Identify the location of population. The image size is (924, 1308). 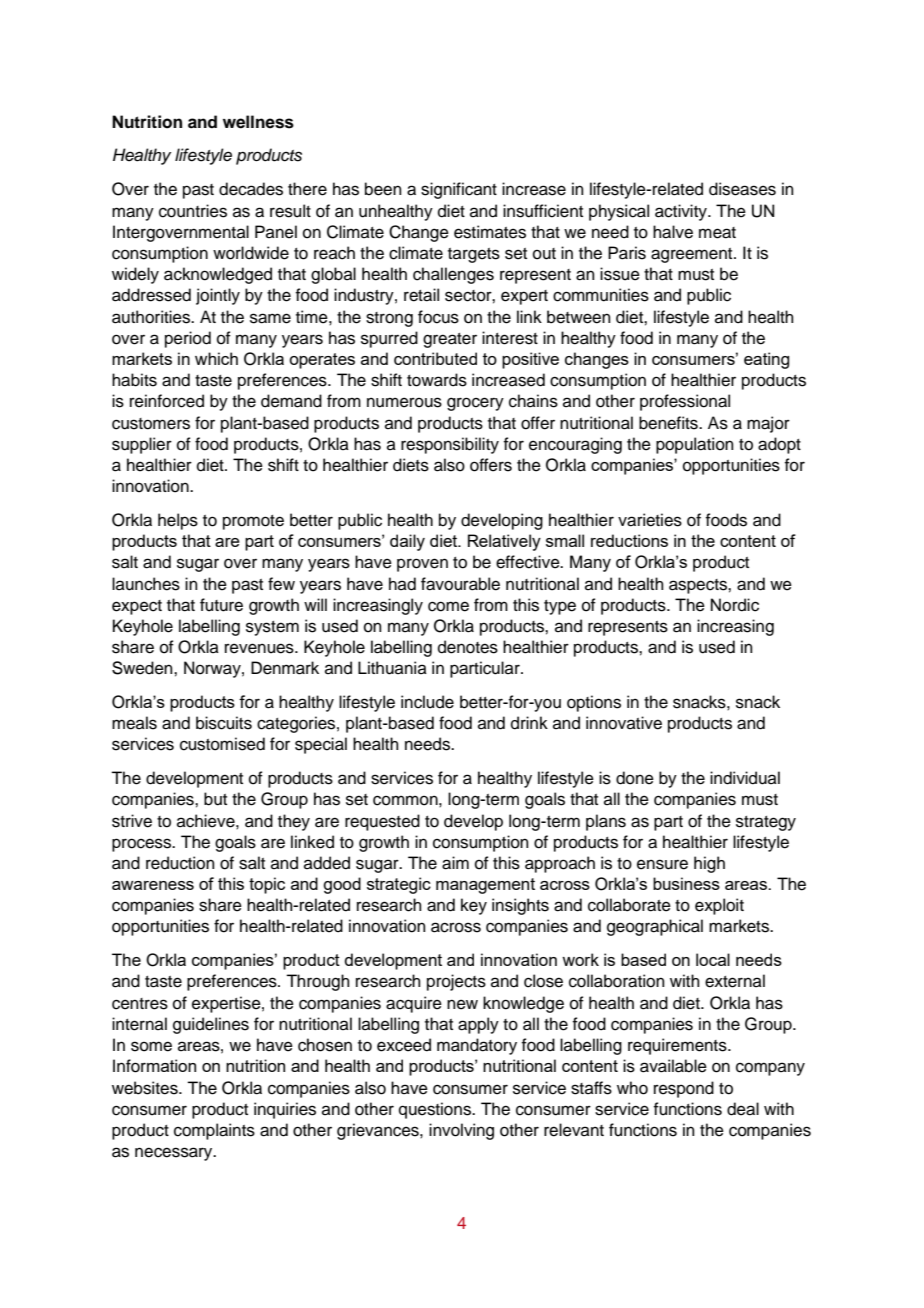
(695, 445).
